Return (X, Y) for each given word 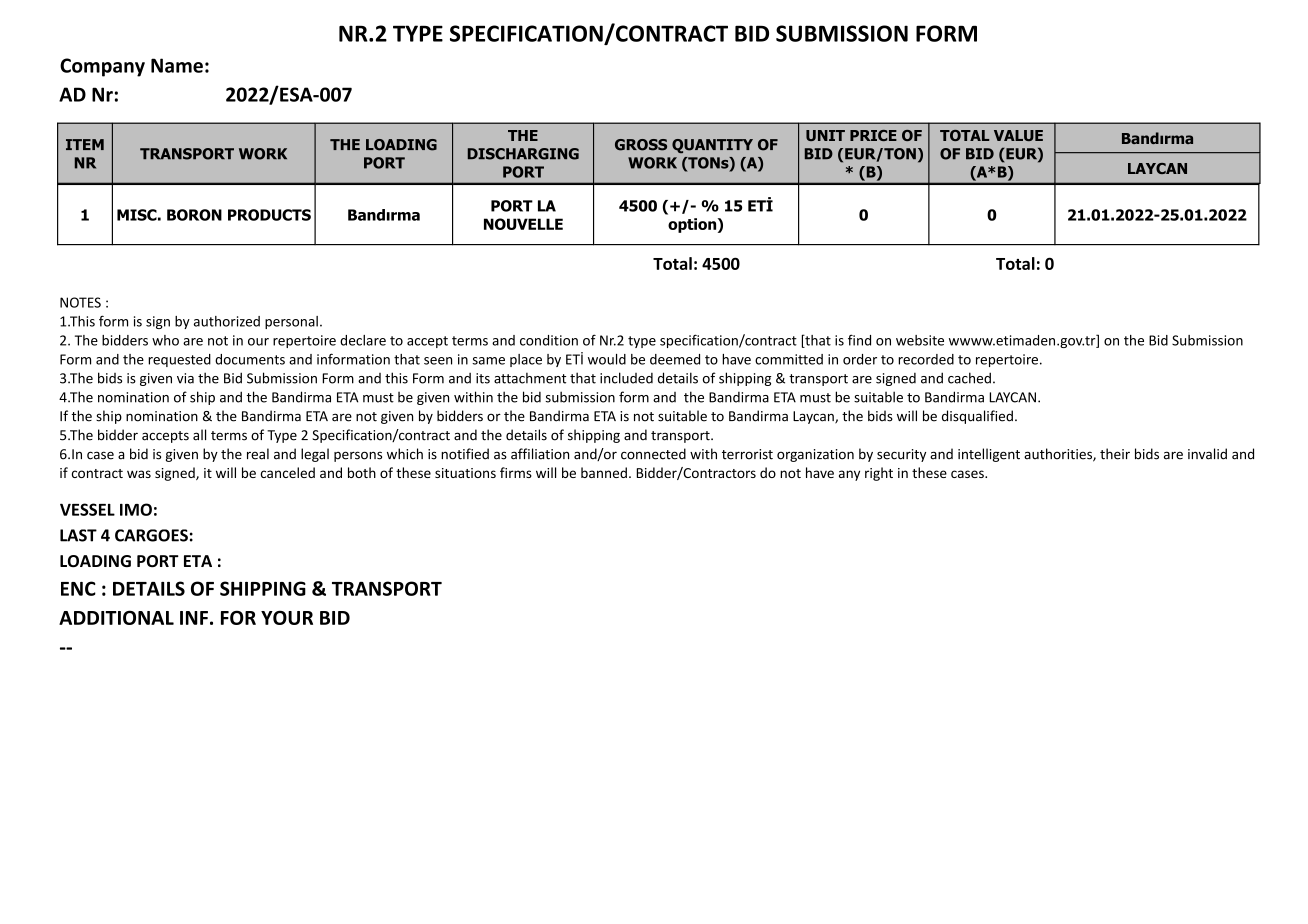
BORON (194, 215)
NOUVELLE (523, 224)
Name (177, 65)
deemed (675, 359)
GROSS (641, 145)
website (920, 340)
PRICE (873, 135)
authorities (1058, 454)
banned (604, 472)
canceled (288, 472)
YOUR (287, 617)
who (165, 340)
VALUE (1018, 135)
